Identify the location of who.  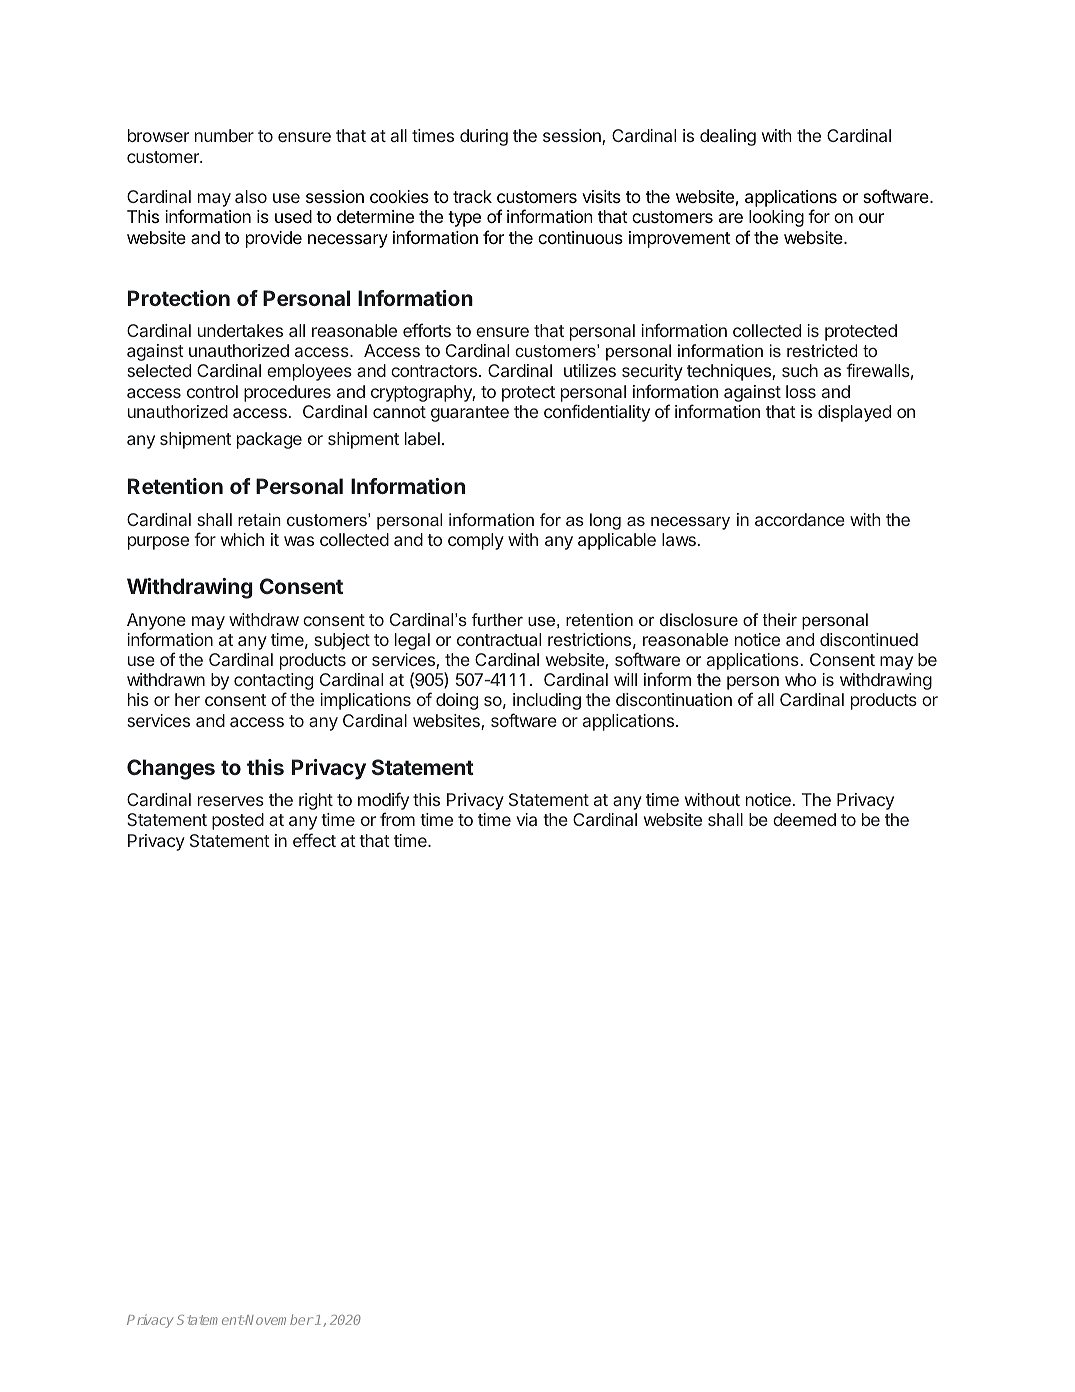
(800, 679).
